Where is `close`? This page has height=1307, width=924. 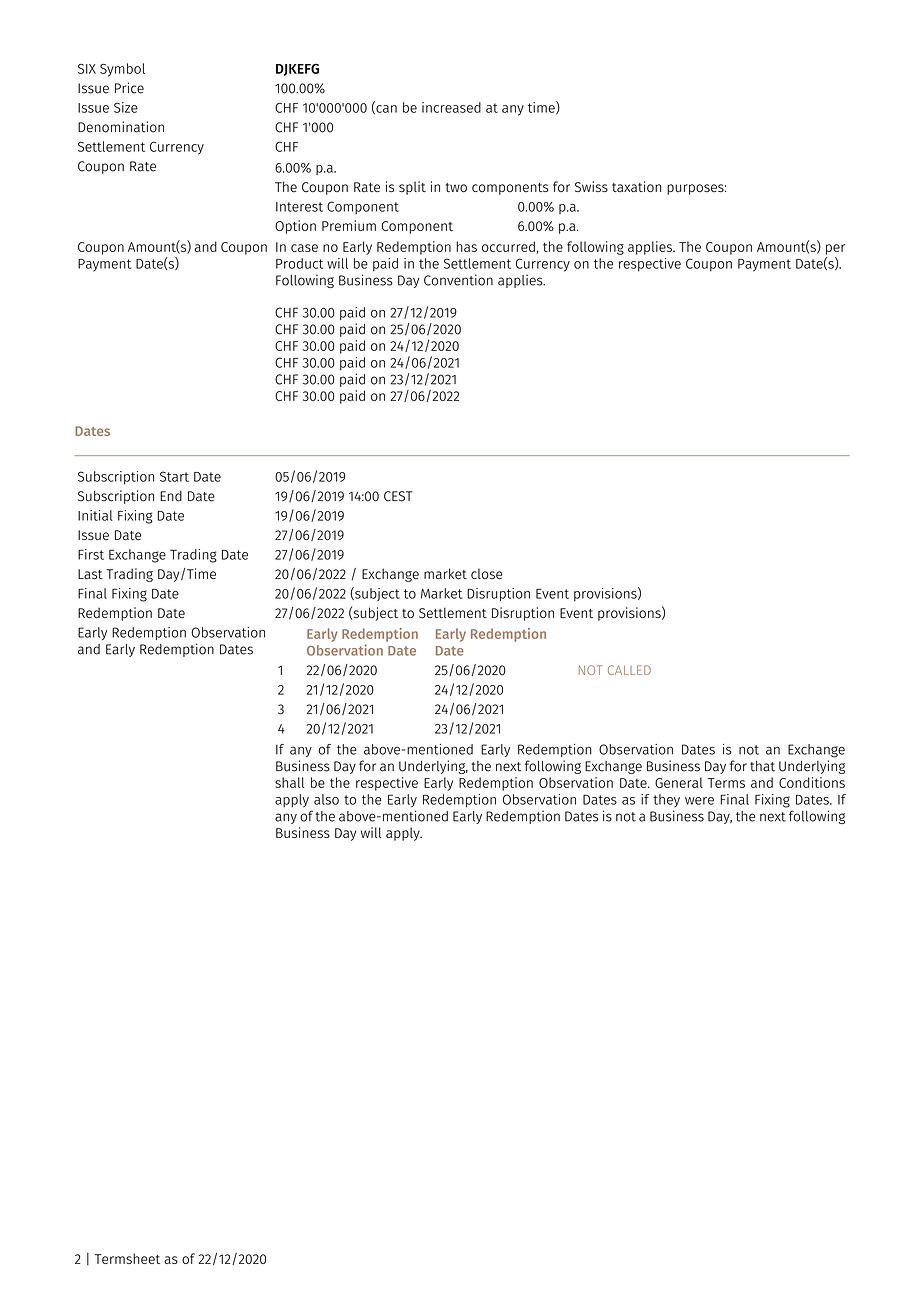 close is located at coordinates (487, 574).
